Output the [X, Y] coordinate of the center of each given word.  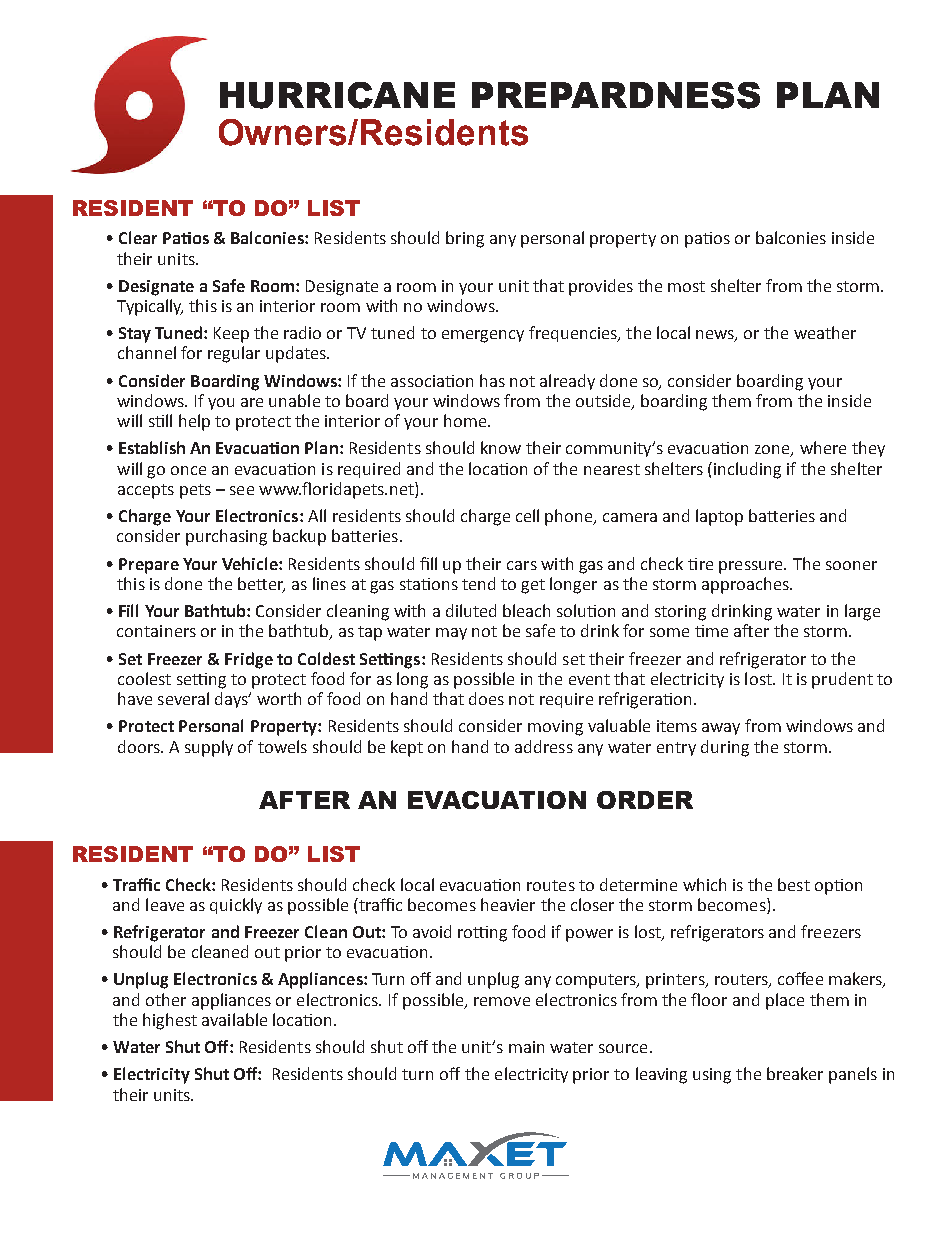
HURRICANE [337, 95]
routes [551, 885]
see [242, 490]
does [486, 698]
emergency [483, 336]
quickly [236, 906]
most [686, 286]
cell [527, 515]
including [747, 470]
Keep [231, 335]
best [794, 884]
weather [825, 332]
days [233, 700]
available [234, 1019]
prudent [842, 680]
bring [465, 239]
